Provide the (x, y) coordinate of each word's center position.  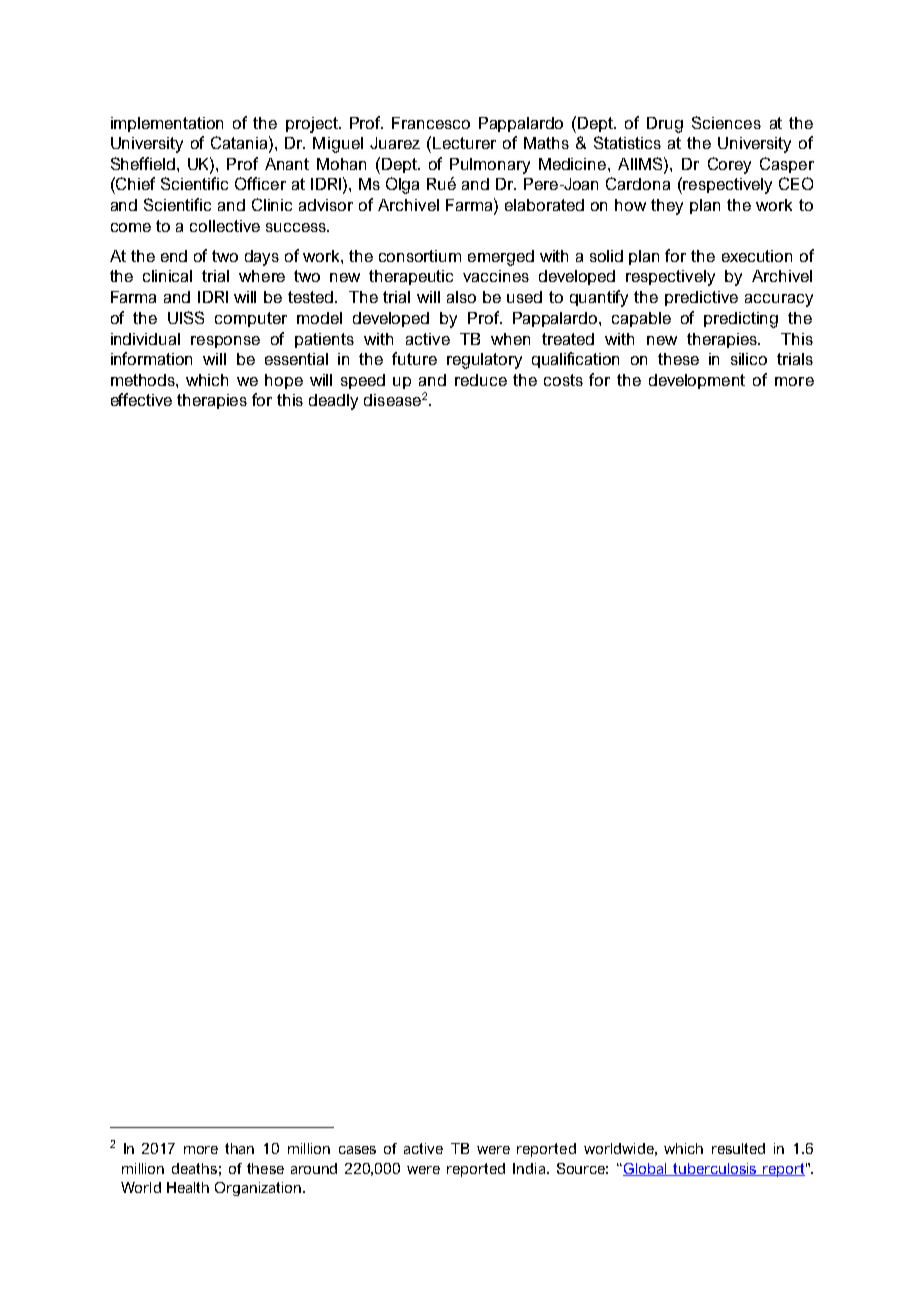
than (239, 1148)
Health (188, 1187)
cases (357, 1150)
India (530, 1168)
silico (749, 359)
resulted (738, 1148)
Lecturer (464, 143)
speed (363, 381)
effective (141, 399)
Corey (729, 165)
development (697, 381)
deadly (333, 402)
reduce (481, 380)
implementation (167, 124)
